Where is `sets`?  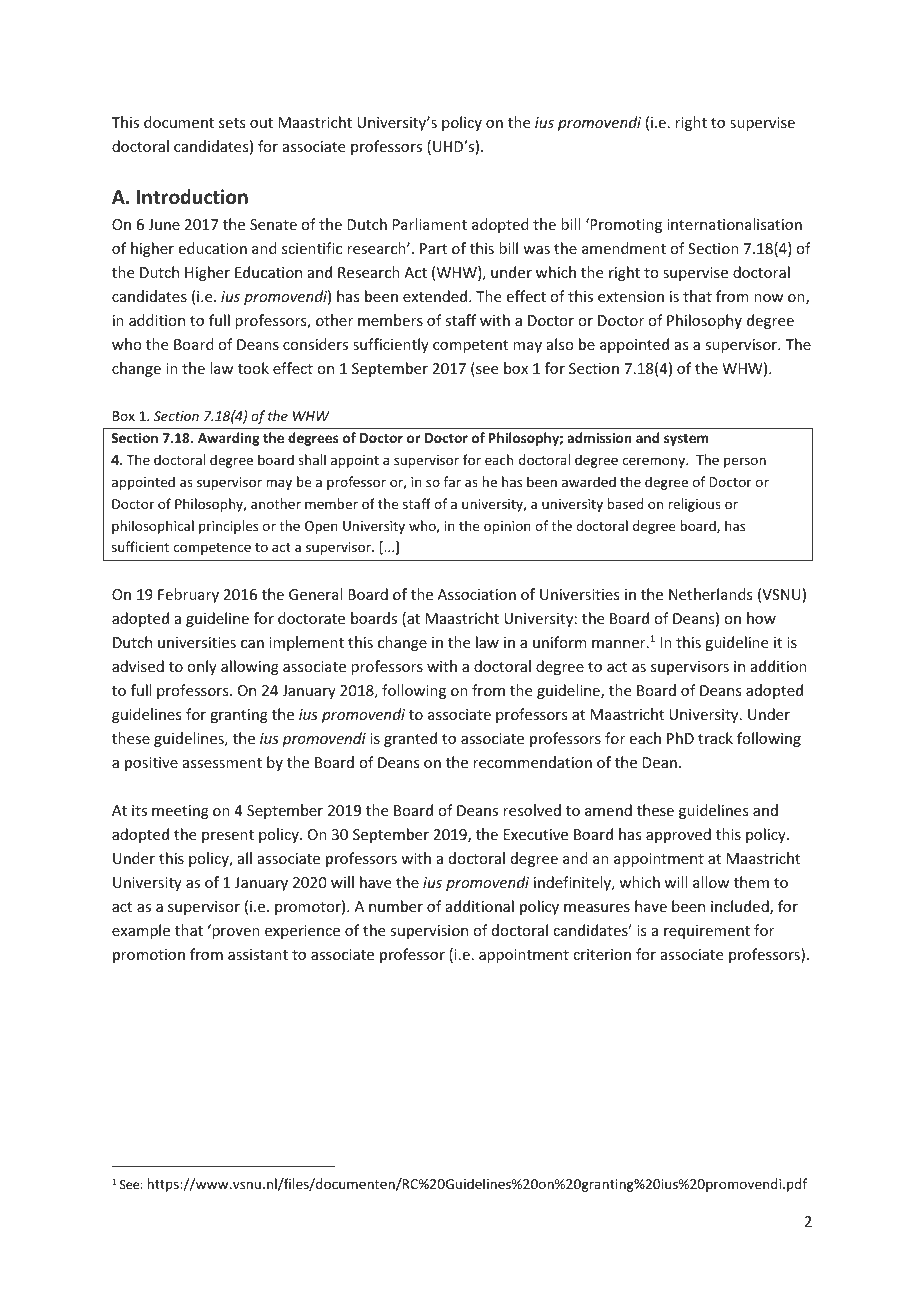 sets is located at coordinates (232, 123).
